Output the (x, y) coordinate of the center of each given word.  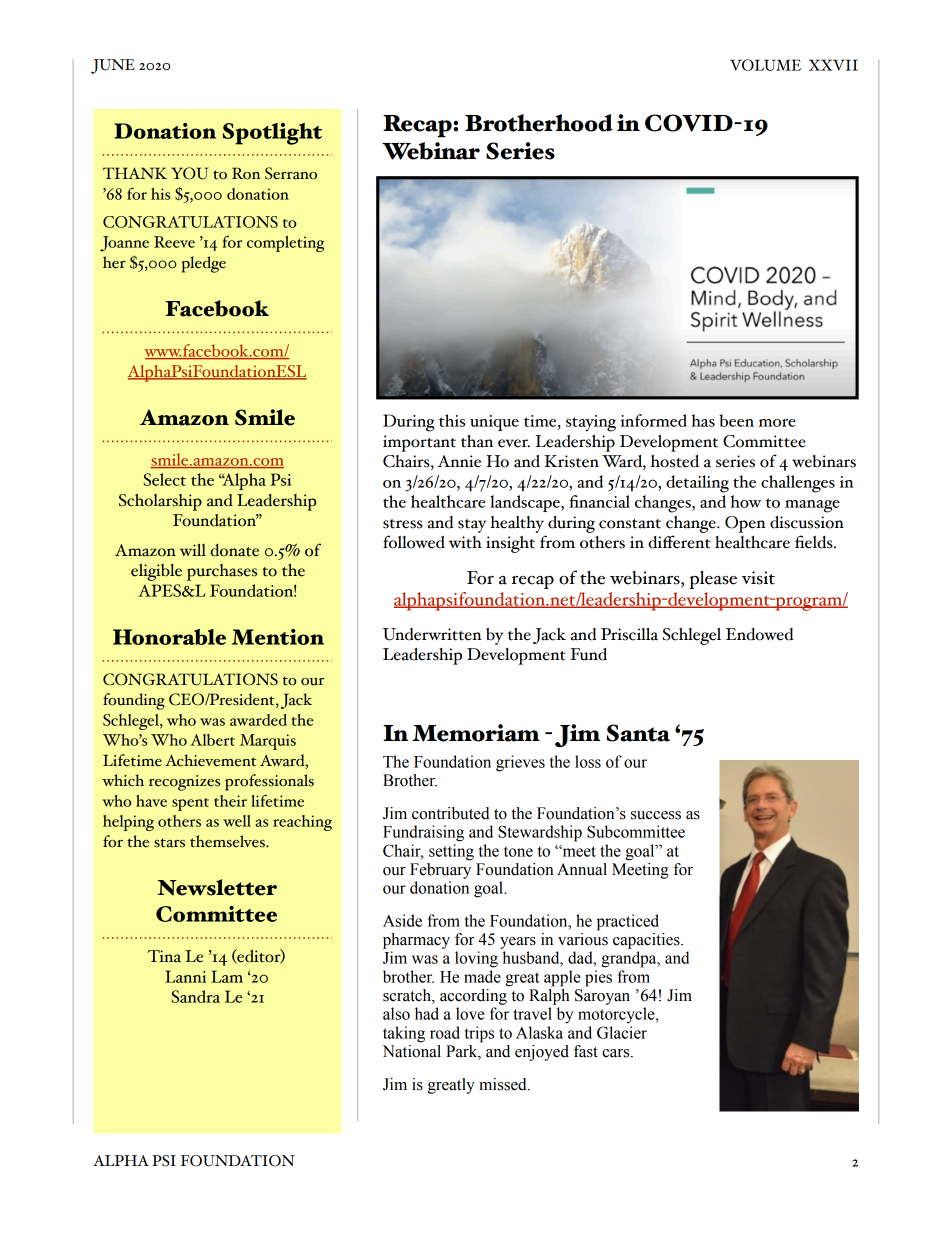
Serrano (291, 173)
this (452, 420)
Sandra (196, 996)
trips (479, 1034)
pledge (204, 264)
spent (190, 804)
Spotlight (272, 134)
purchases (222, 572)
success (656, 815)
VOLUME (765, 65)
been (736, 420)
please (713, 580)
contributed (451, 813)
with (465, 542)
